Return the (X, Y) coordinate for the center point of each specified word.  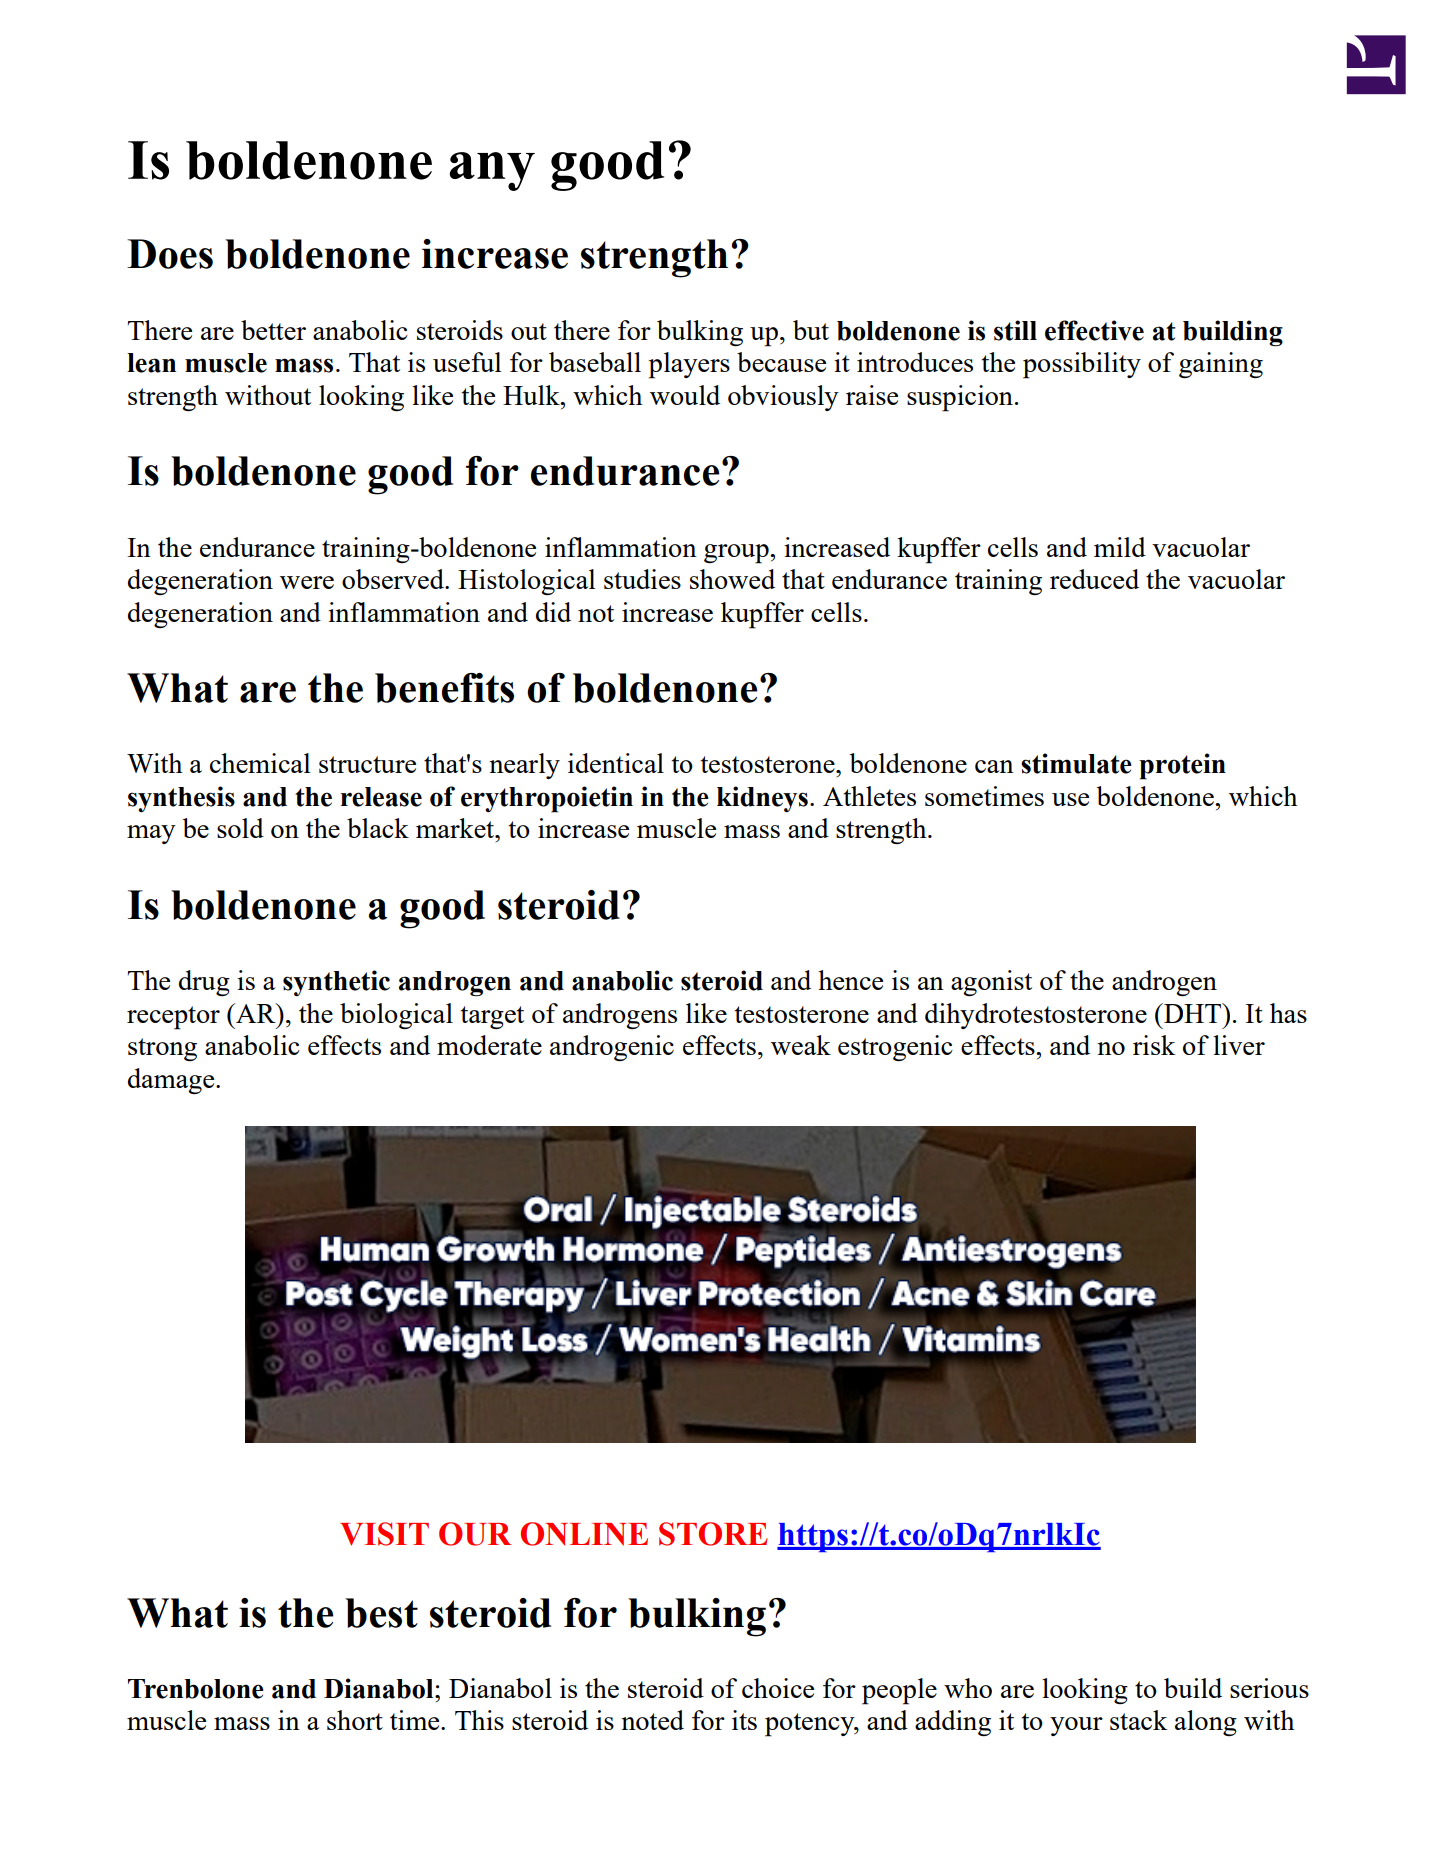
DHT (1193, 1013)
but (811, 330)
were (307, 582)
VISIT (384, 1534)
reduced (1094, 579)
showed (732, 579)
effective (1094, 330)
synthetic (336, 983)
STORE (713, 1534)
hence (850, 980)
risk (1154, 1045)
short (355, 1720)
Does (170, 254)
